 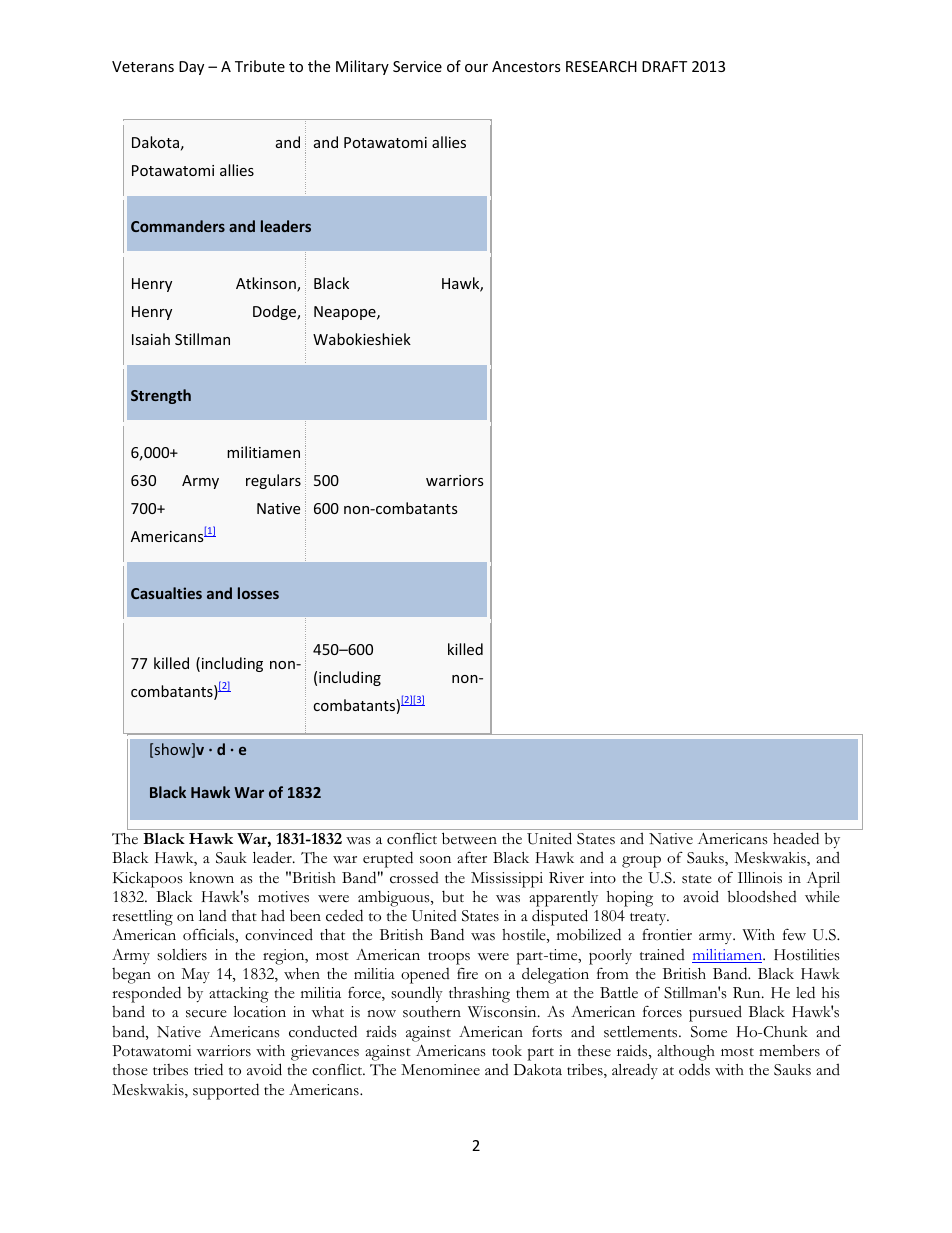 What do you see at coordinates (476, 68) in the screenshot?
I see `our` at bounding box center [476, 68].
